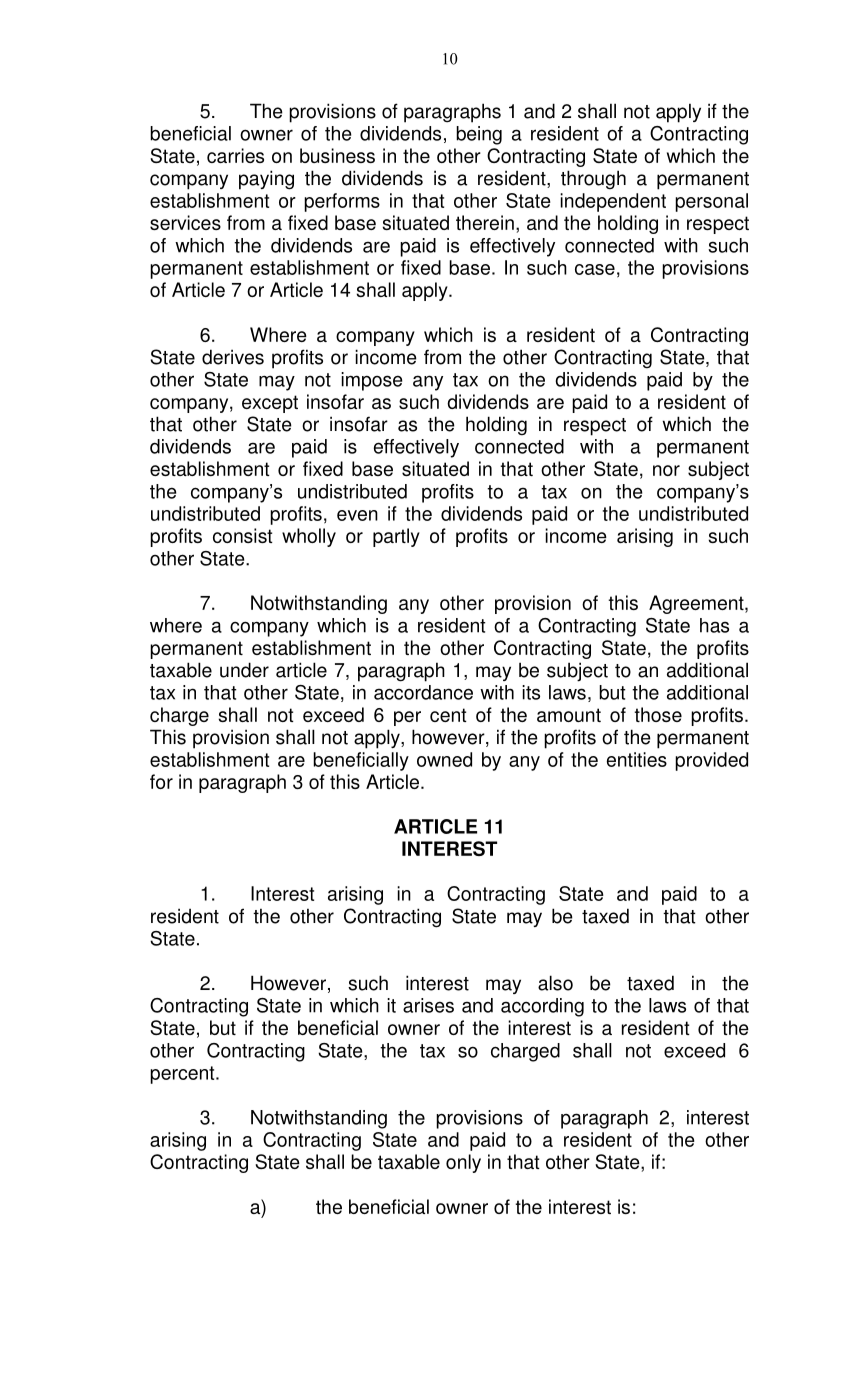 The height and width of the image is (1400, 849). What do you see at coordinates (463, 1163) in the image?
I see `only` at bounding box center [463, 1163].
